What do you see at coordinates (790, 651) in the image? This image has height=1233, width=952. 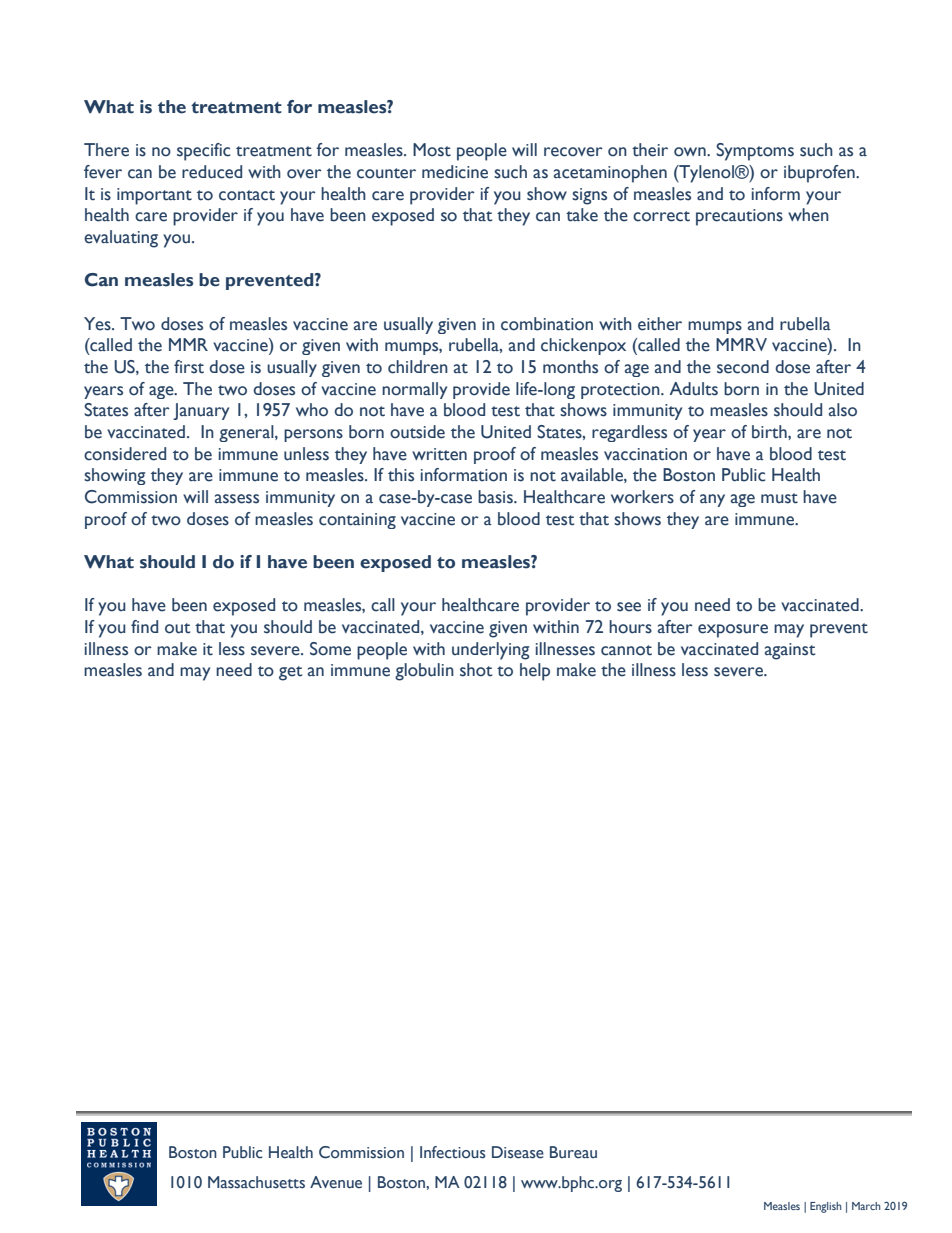 I see `against` at bounding box center [790, 651].
